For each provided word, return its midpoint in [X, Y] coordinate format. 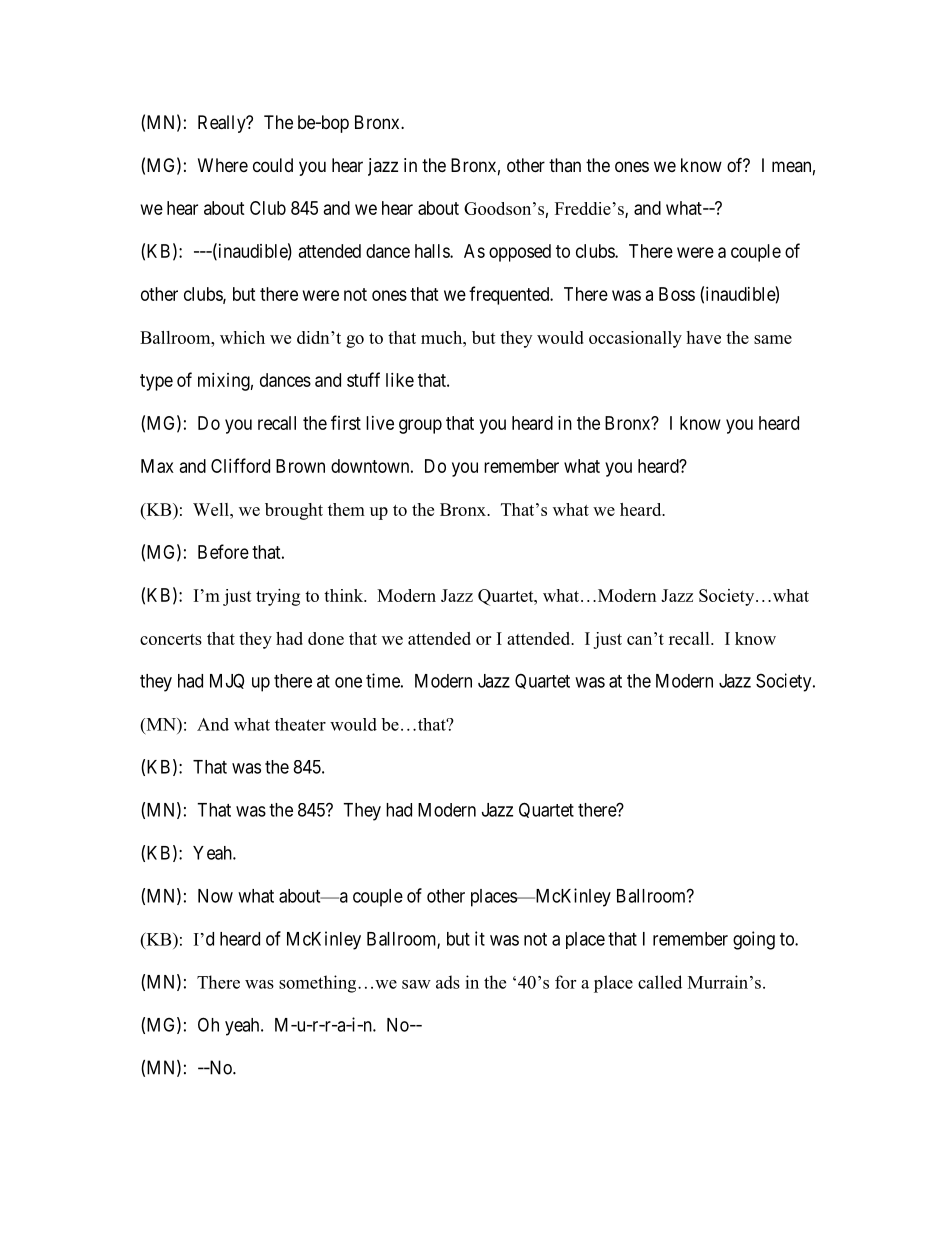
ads [448, 982]
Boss [677, 294]
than [565, 165]
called [660, 982]
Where [223, 165]
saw [416, 984]
